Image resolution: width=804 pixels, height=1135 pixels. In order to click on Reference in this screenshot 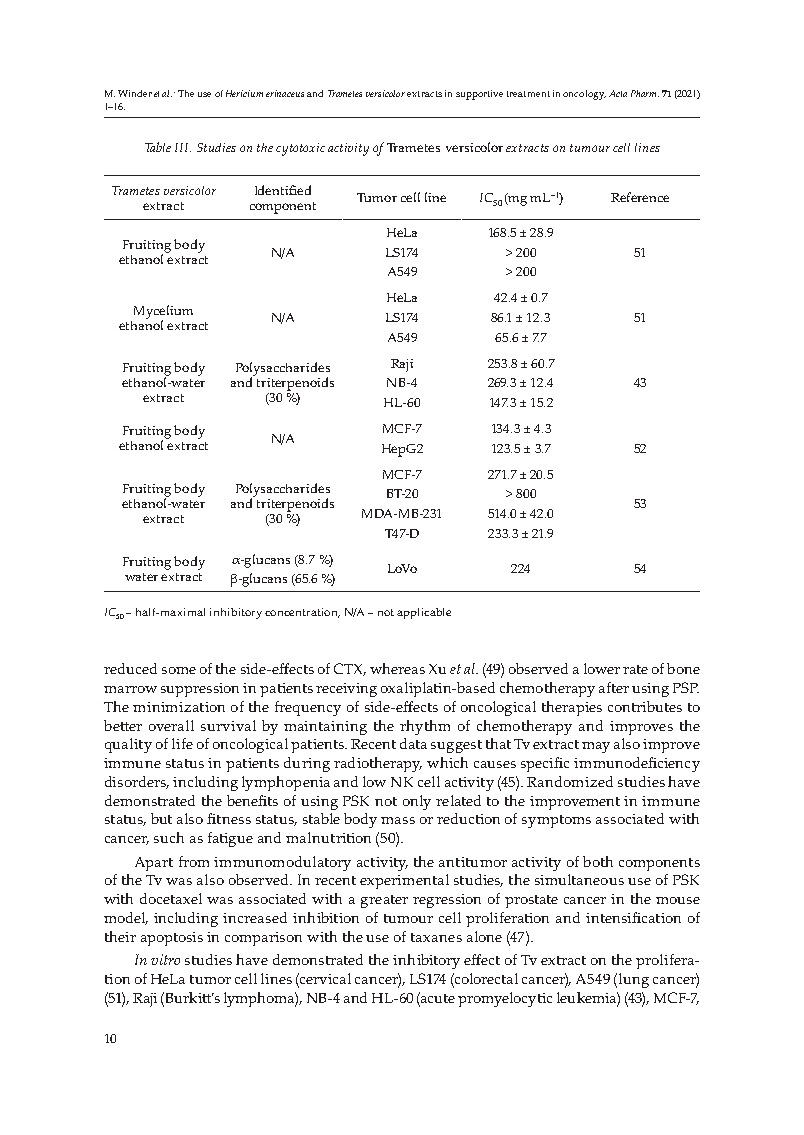, I will do `click(640, 197)`.
